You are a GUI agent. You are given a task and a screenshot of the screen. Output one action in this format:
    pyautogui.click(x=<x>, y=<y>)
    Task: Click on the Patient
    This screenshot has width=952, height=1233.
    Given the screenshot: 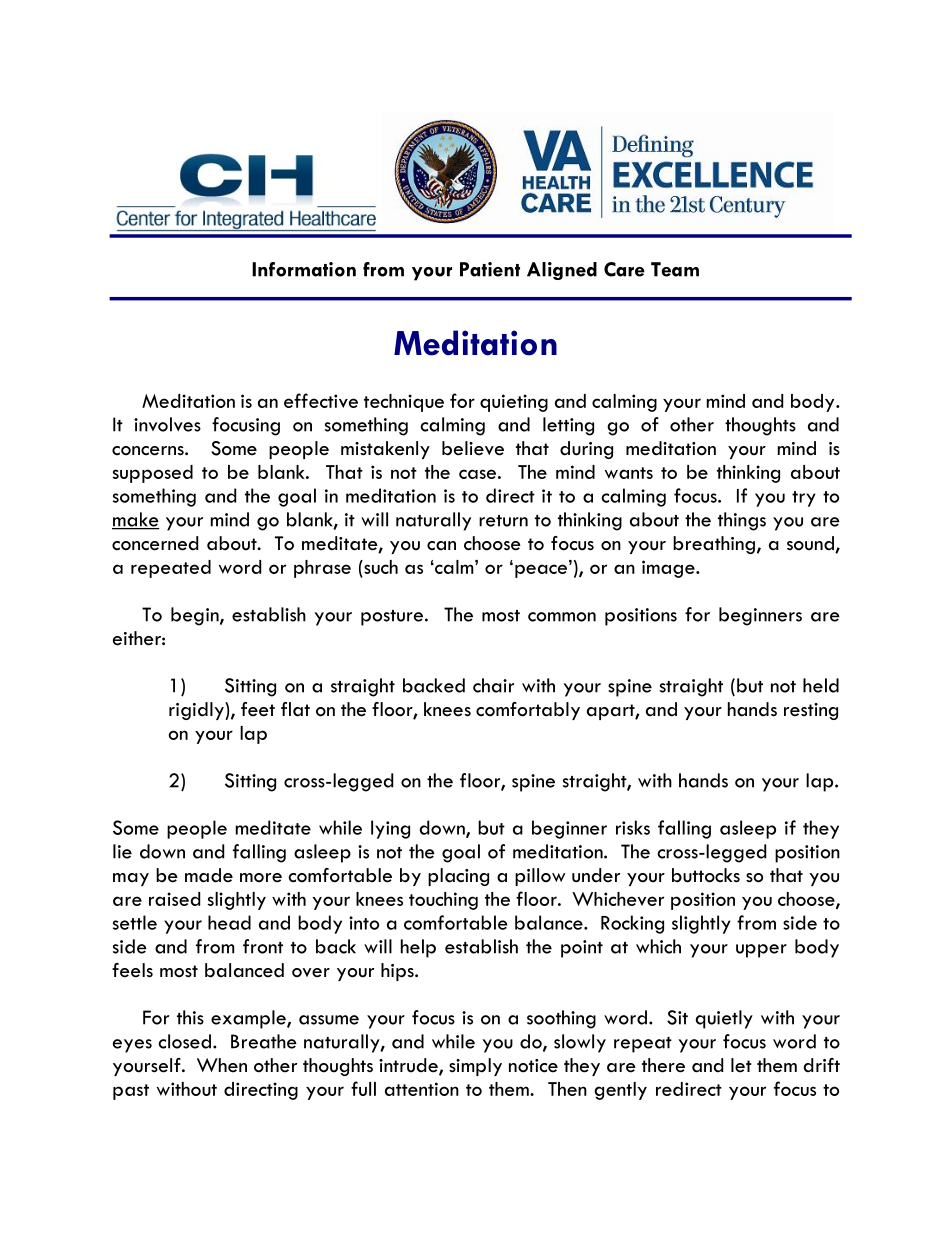 What is the action you would take?
    pyautogui.click(x=490, y=269)
